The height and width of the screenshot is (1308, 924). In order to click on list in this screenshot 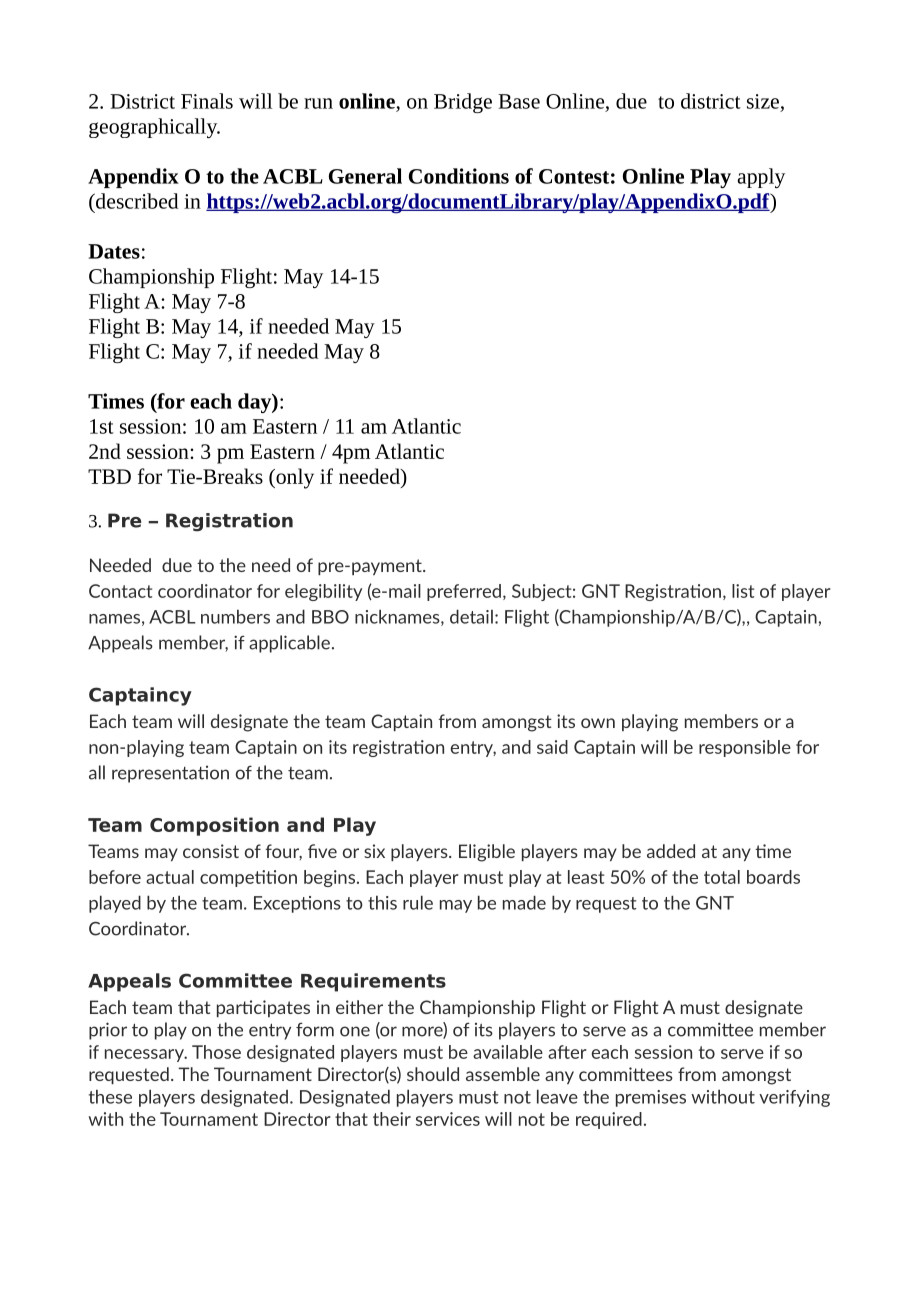, I will do `click(743, 591)`.
